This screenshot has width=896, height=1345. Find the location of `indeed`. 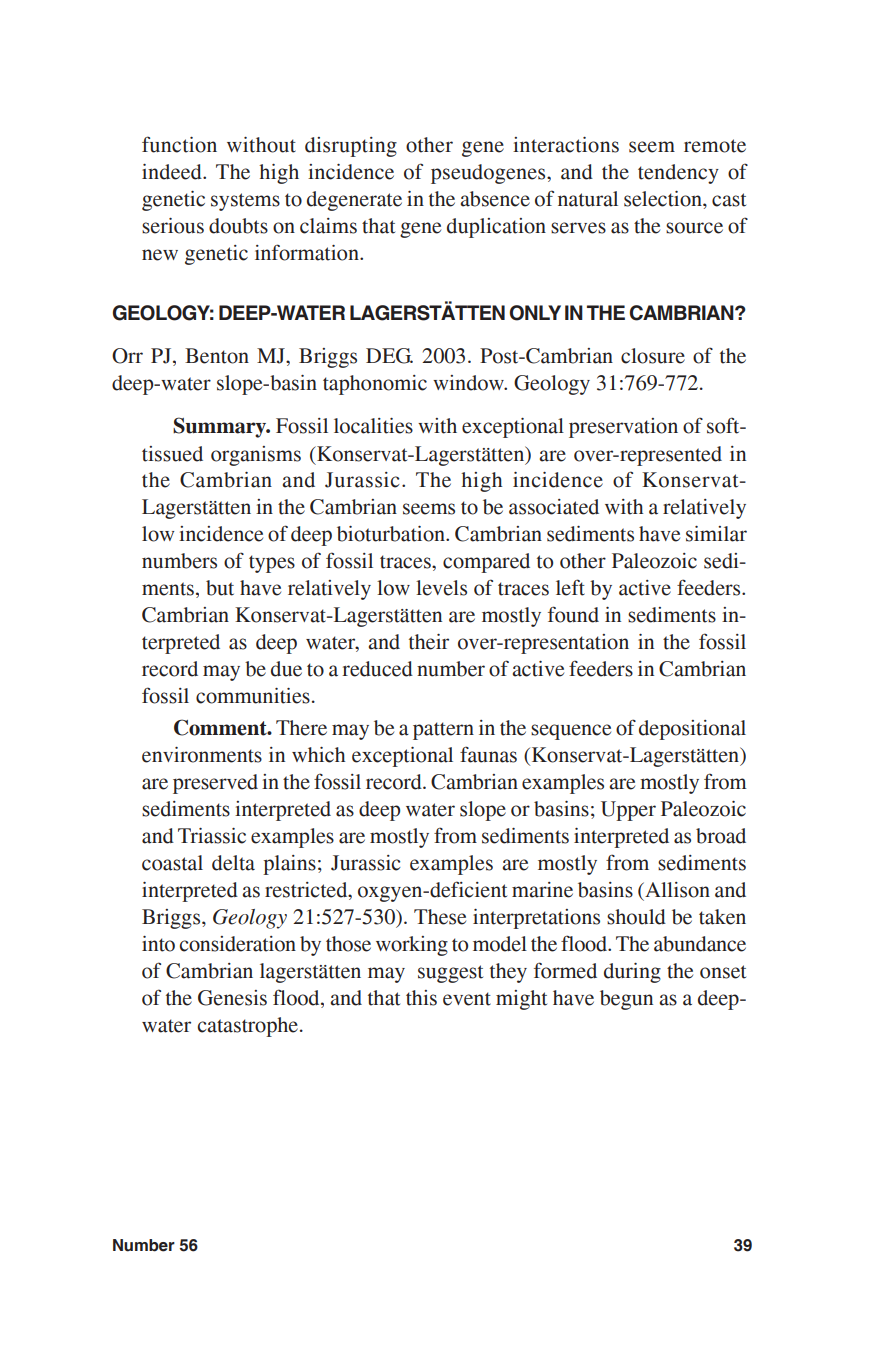

indeed is located at coordinates (173, 172).
